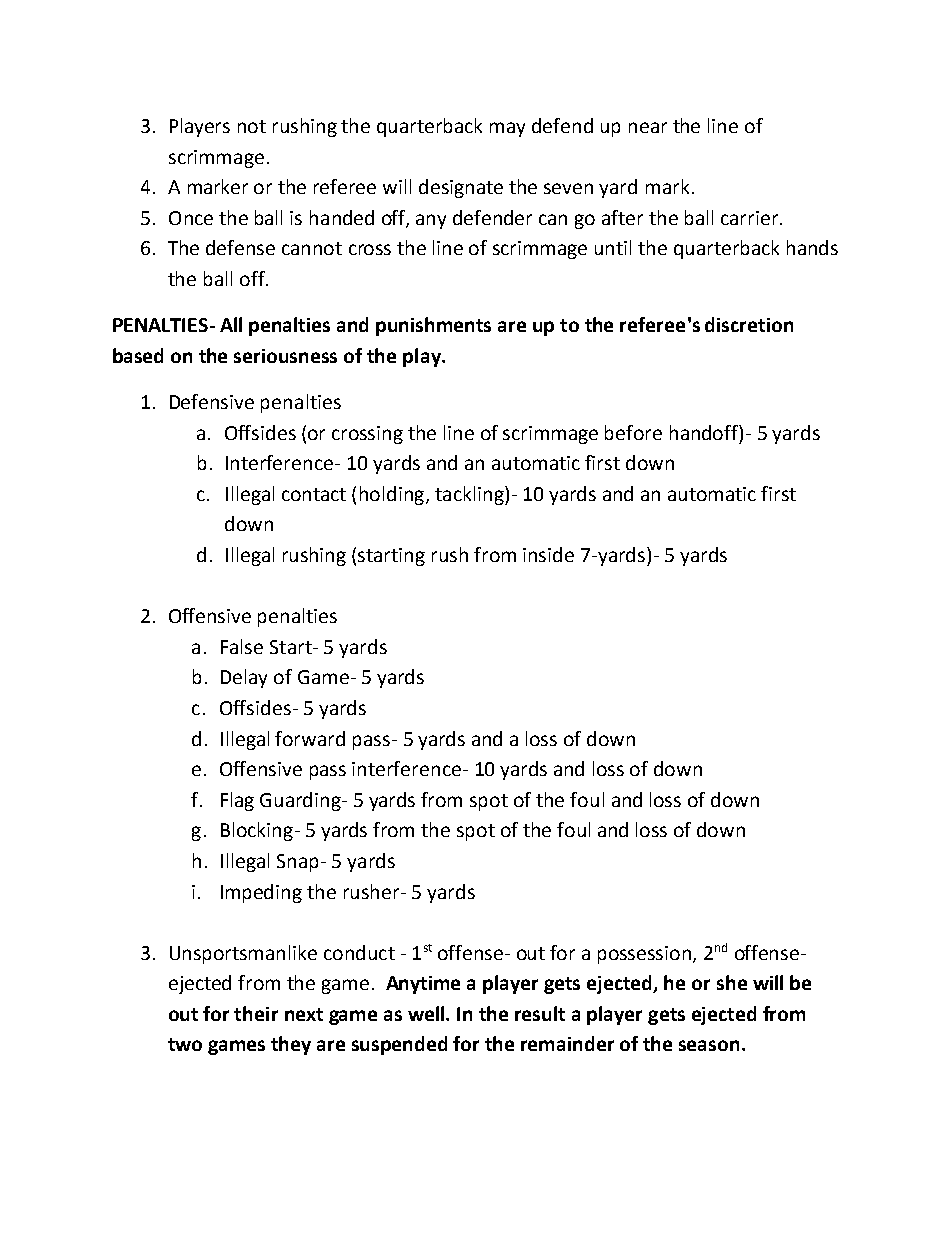  Describe the element at coordinates (427, 1013) in the screenshot. I see `well` at that location.
